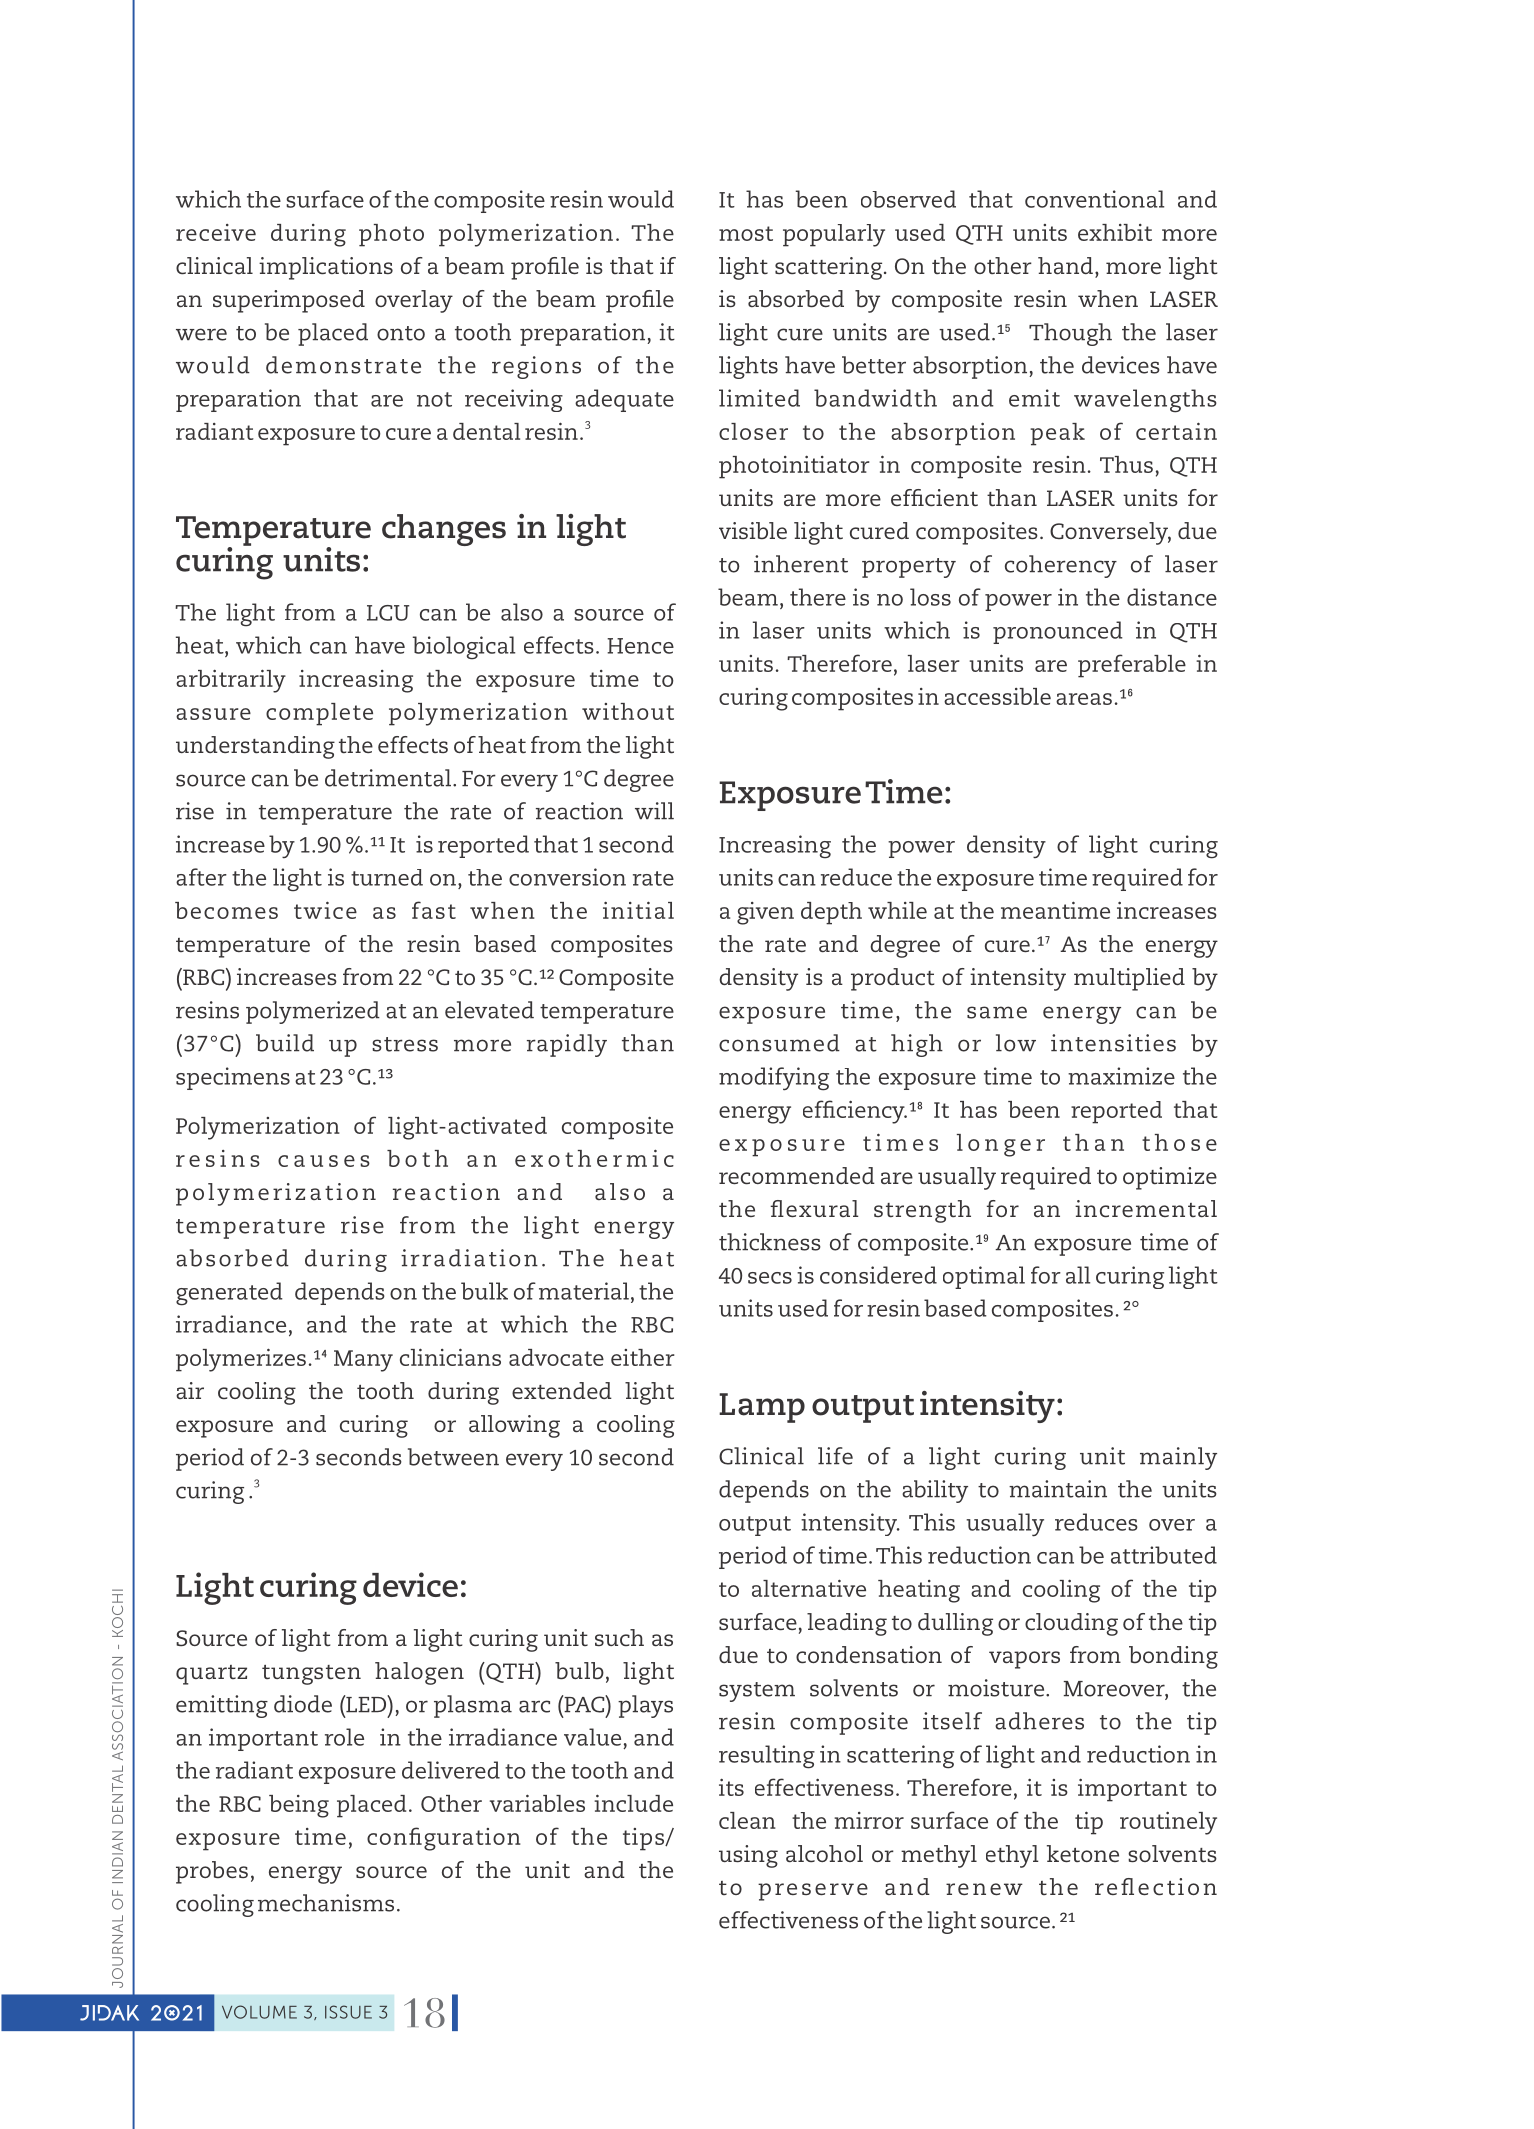 The height and width of the page is (2129, 1534). I want to click on using, so click(748, 1856).
